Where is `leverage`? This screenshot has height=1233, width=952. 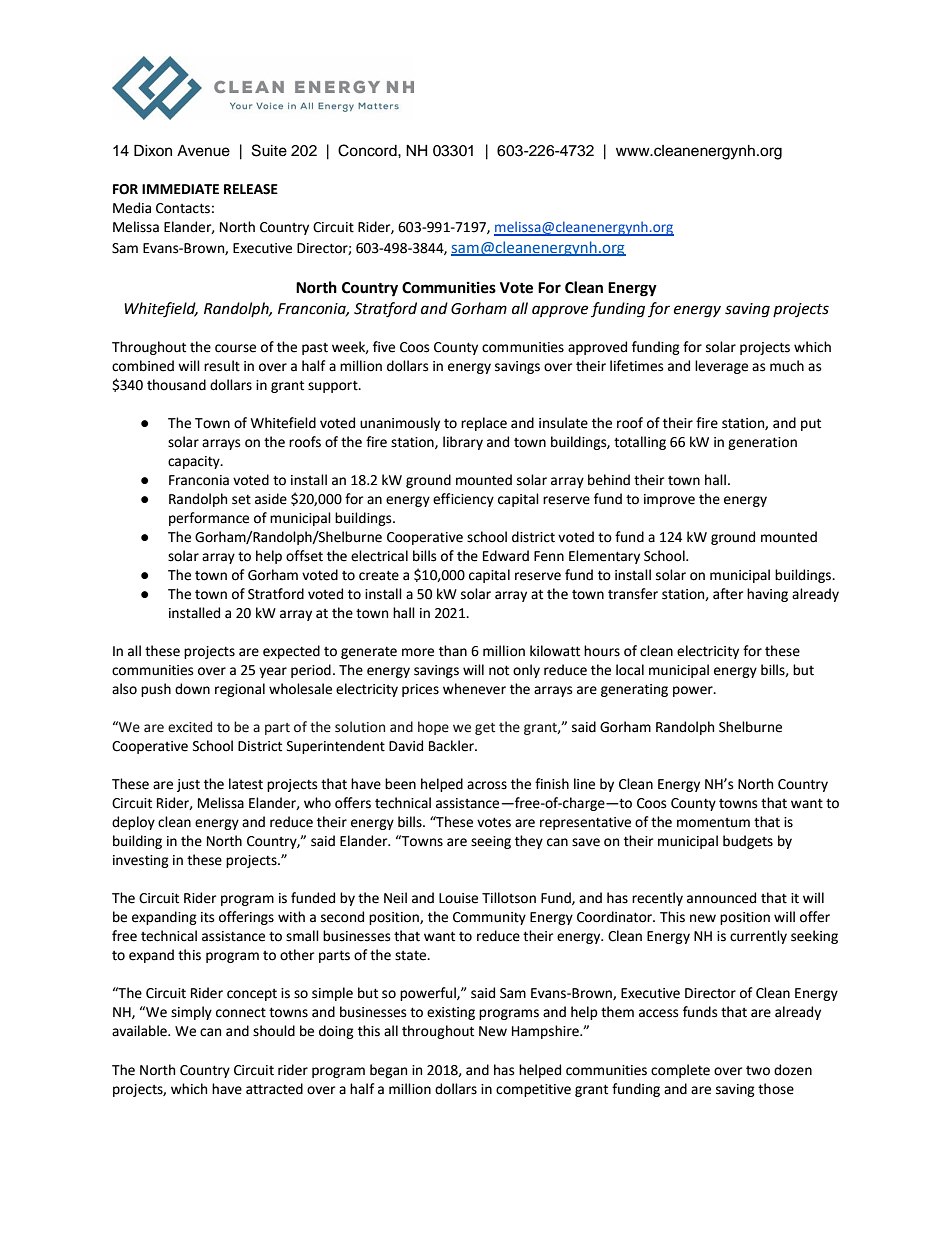
leverage is located at coordinates (721, 367).
